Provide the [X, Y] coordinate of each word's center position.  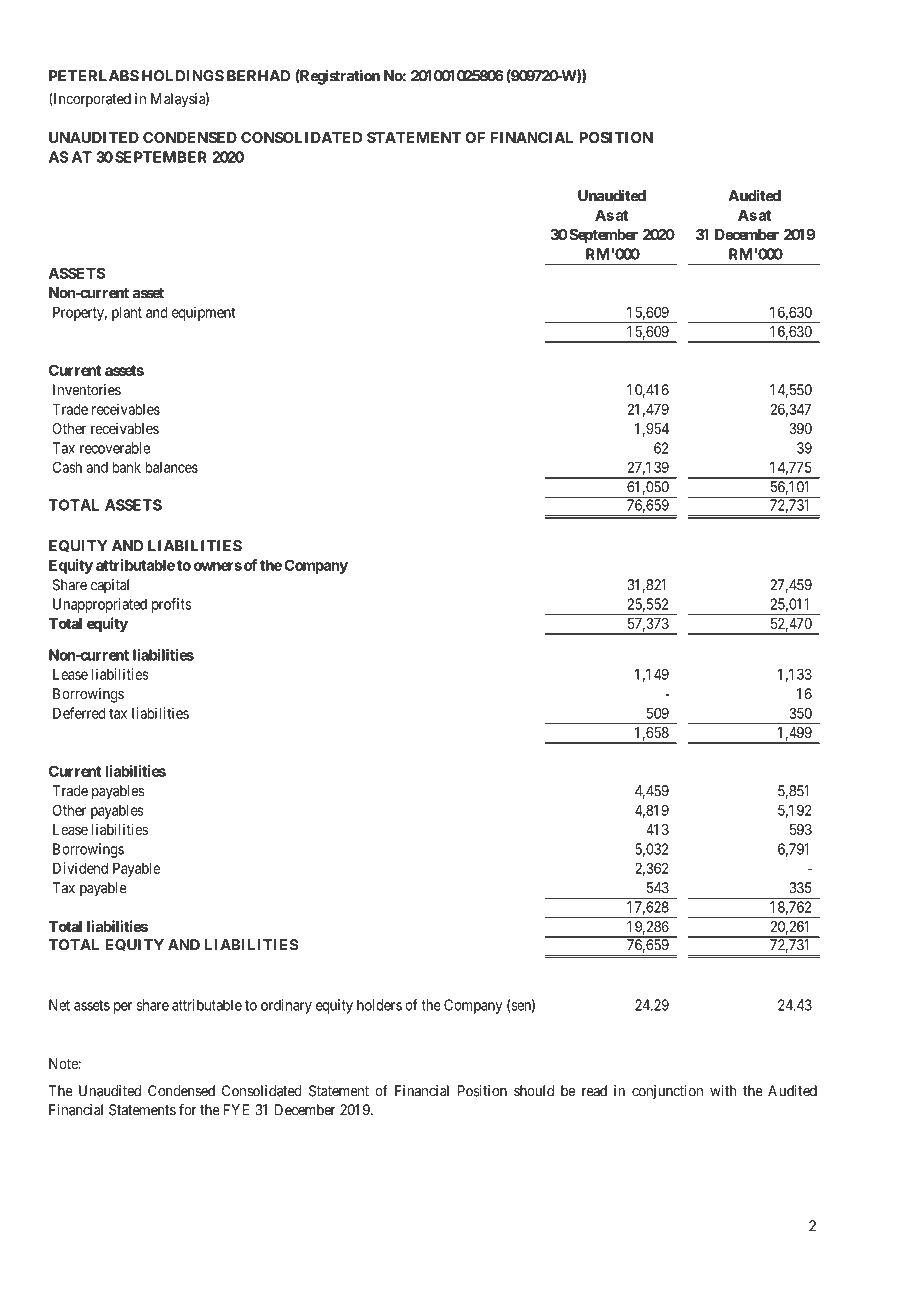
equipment [204, 313]
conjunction [667, 1092]
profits [171, 605]
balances [171, 467]
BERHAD [258, 76]
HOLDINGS [183, 76]
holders [379, 1005]
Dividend [80, 868]
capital [110, 586]
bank [126, 467]
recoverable [115, 448]
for [188, 1109]
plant [127, 313]
